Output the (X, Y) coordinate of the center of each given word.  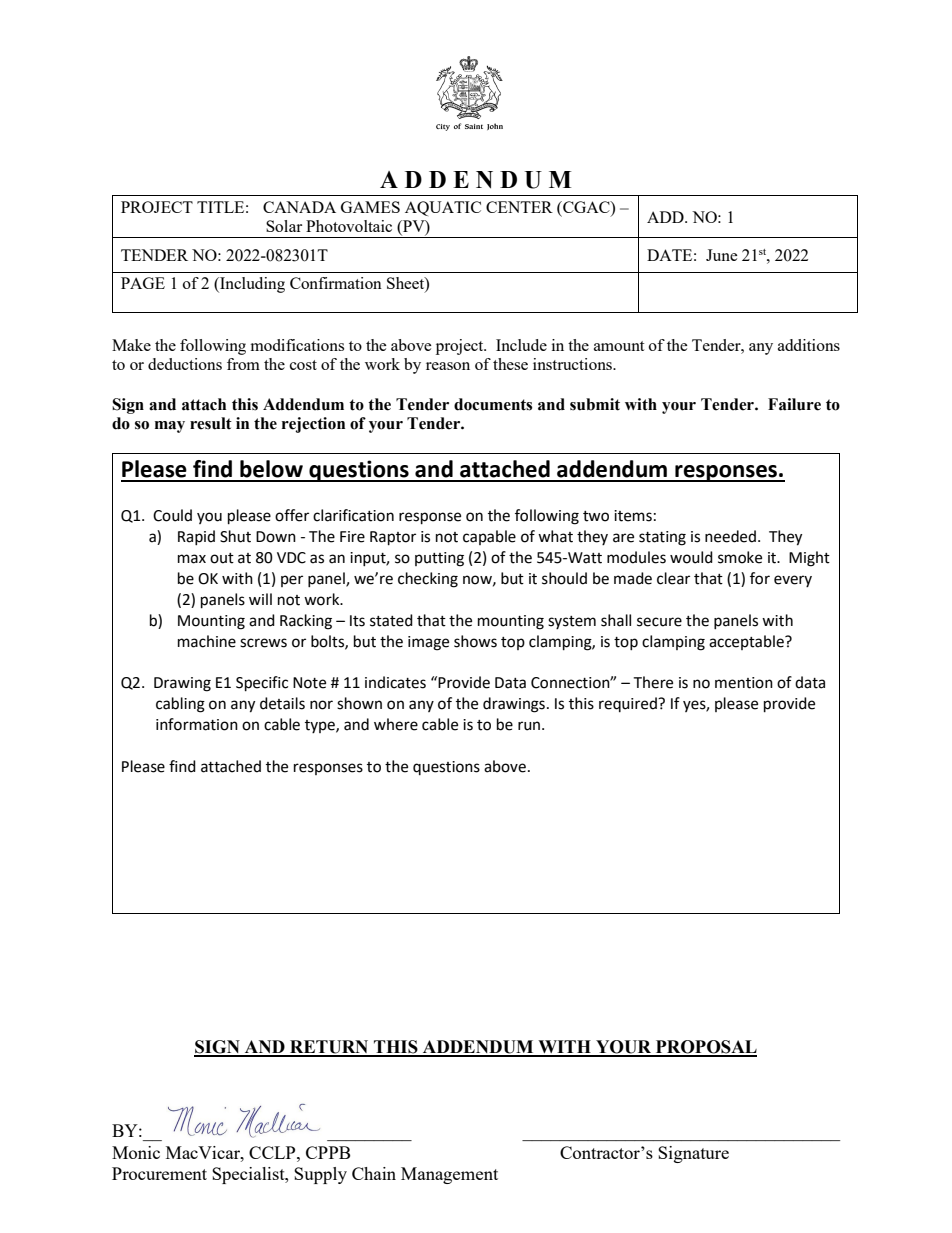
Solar (284, 226)
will (260, 599)
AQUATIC (443, 208)
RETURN (329, 1048)
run (529, 726)
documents (493, 404)
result (211, 423)
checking (428, 580)
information (197, 724)
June (722, 255)
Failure (794, 404)
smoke (740, 557)
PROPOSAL (705, 1048)
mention (744, 683)
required (629, 704)
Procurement (159, 1173)
